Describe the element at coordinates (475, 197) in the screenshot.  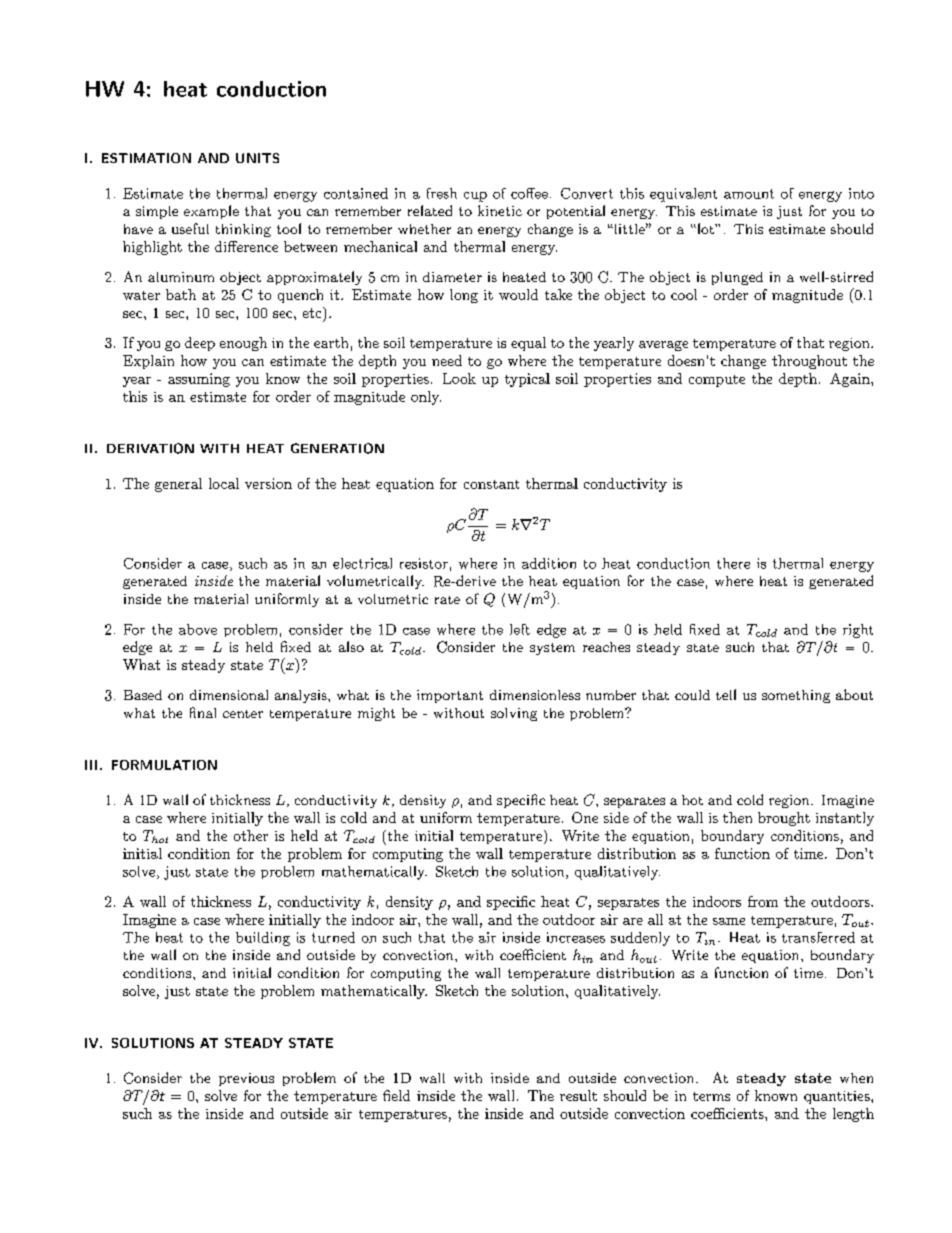
I see `cup` at that location.
